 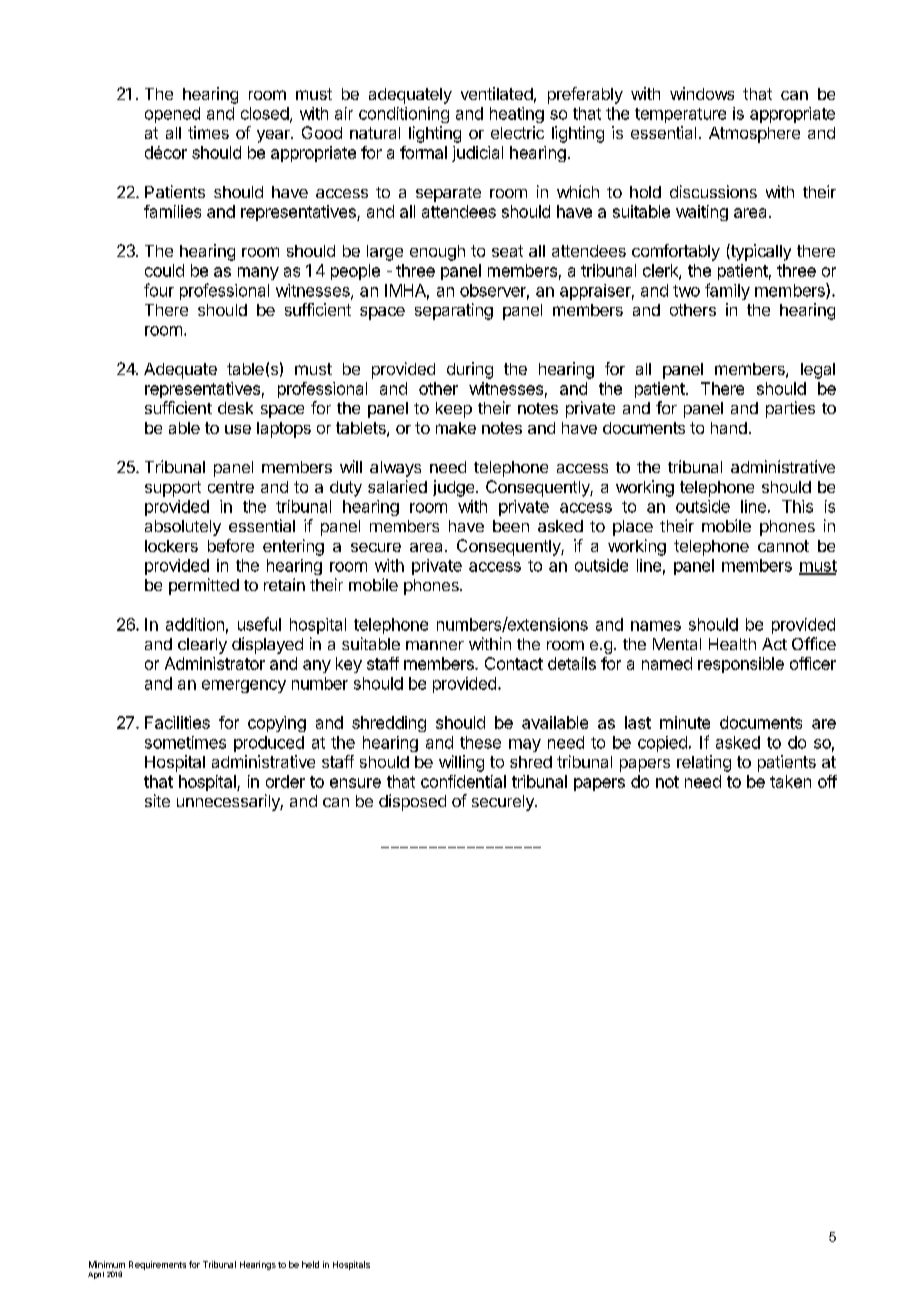 What do you see at coordinates (790, 781) in the screenshot?
I see `taken` at bounding box center [790, 781].
